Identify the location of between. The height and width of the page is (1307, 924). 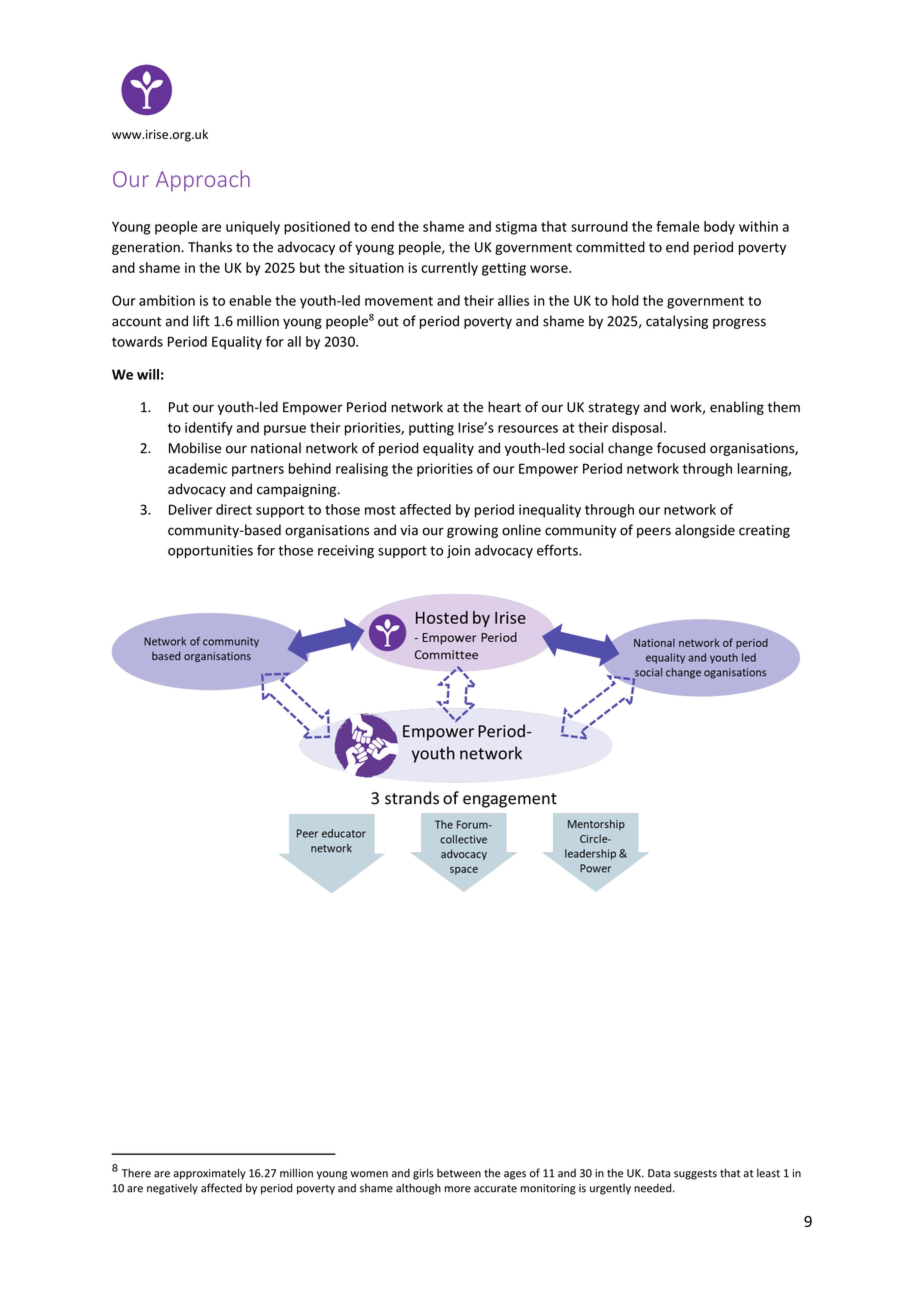
(459, 1173).
